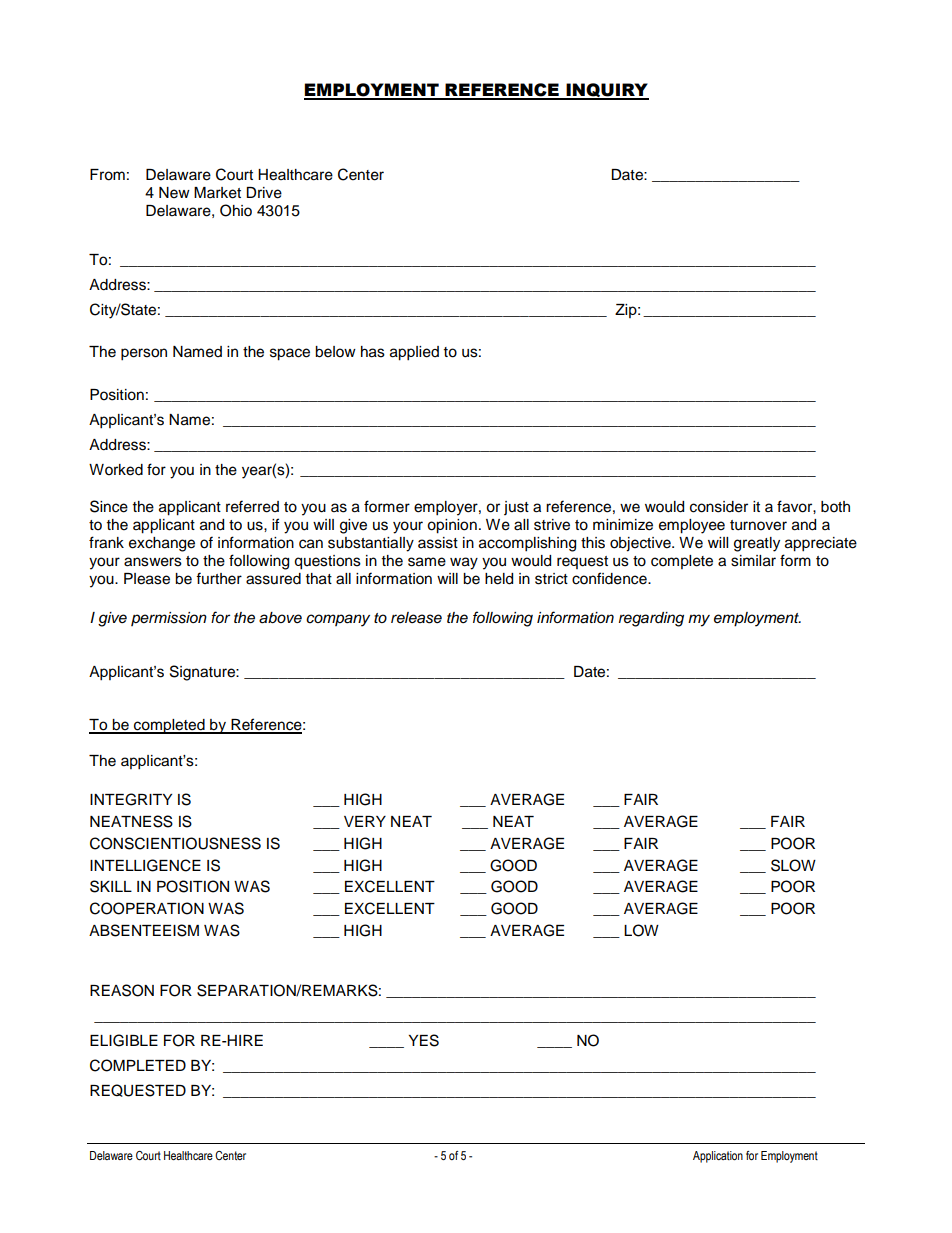 This document has height=1233, width=952. Describe the element at coordinates (719, 507) in the document. I see `consider` at that location.
